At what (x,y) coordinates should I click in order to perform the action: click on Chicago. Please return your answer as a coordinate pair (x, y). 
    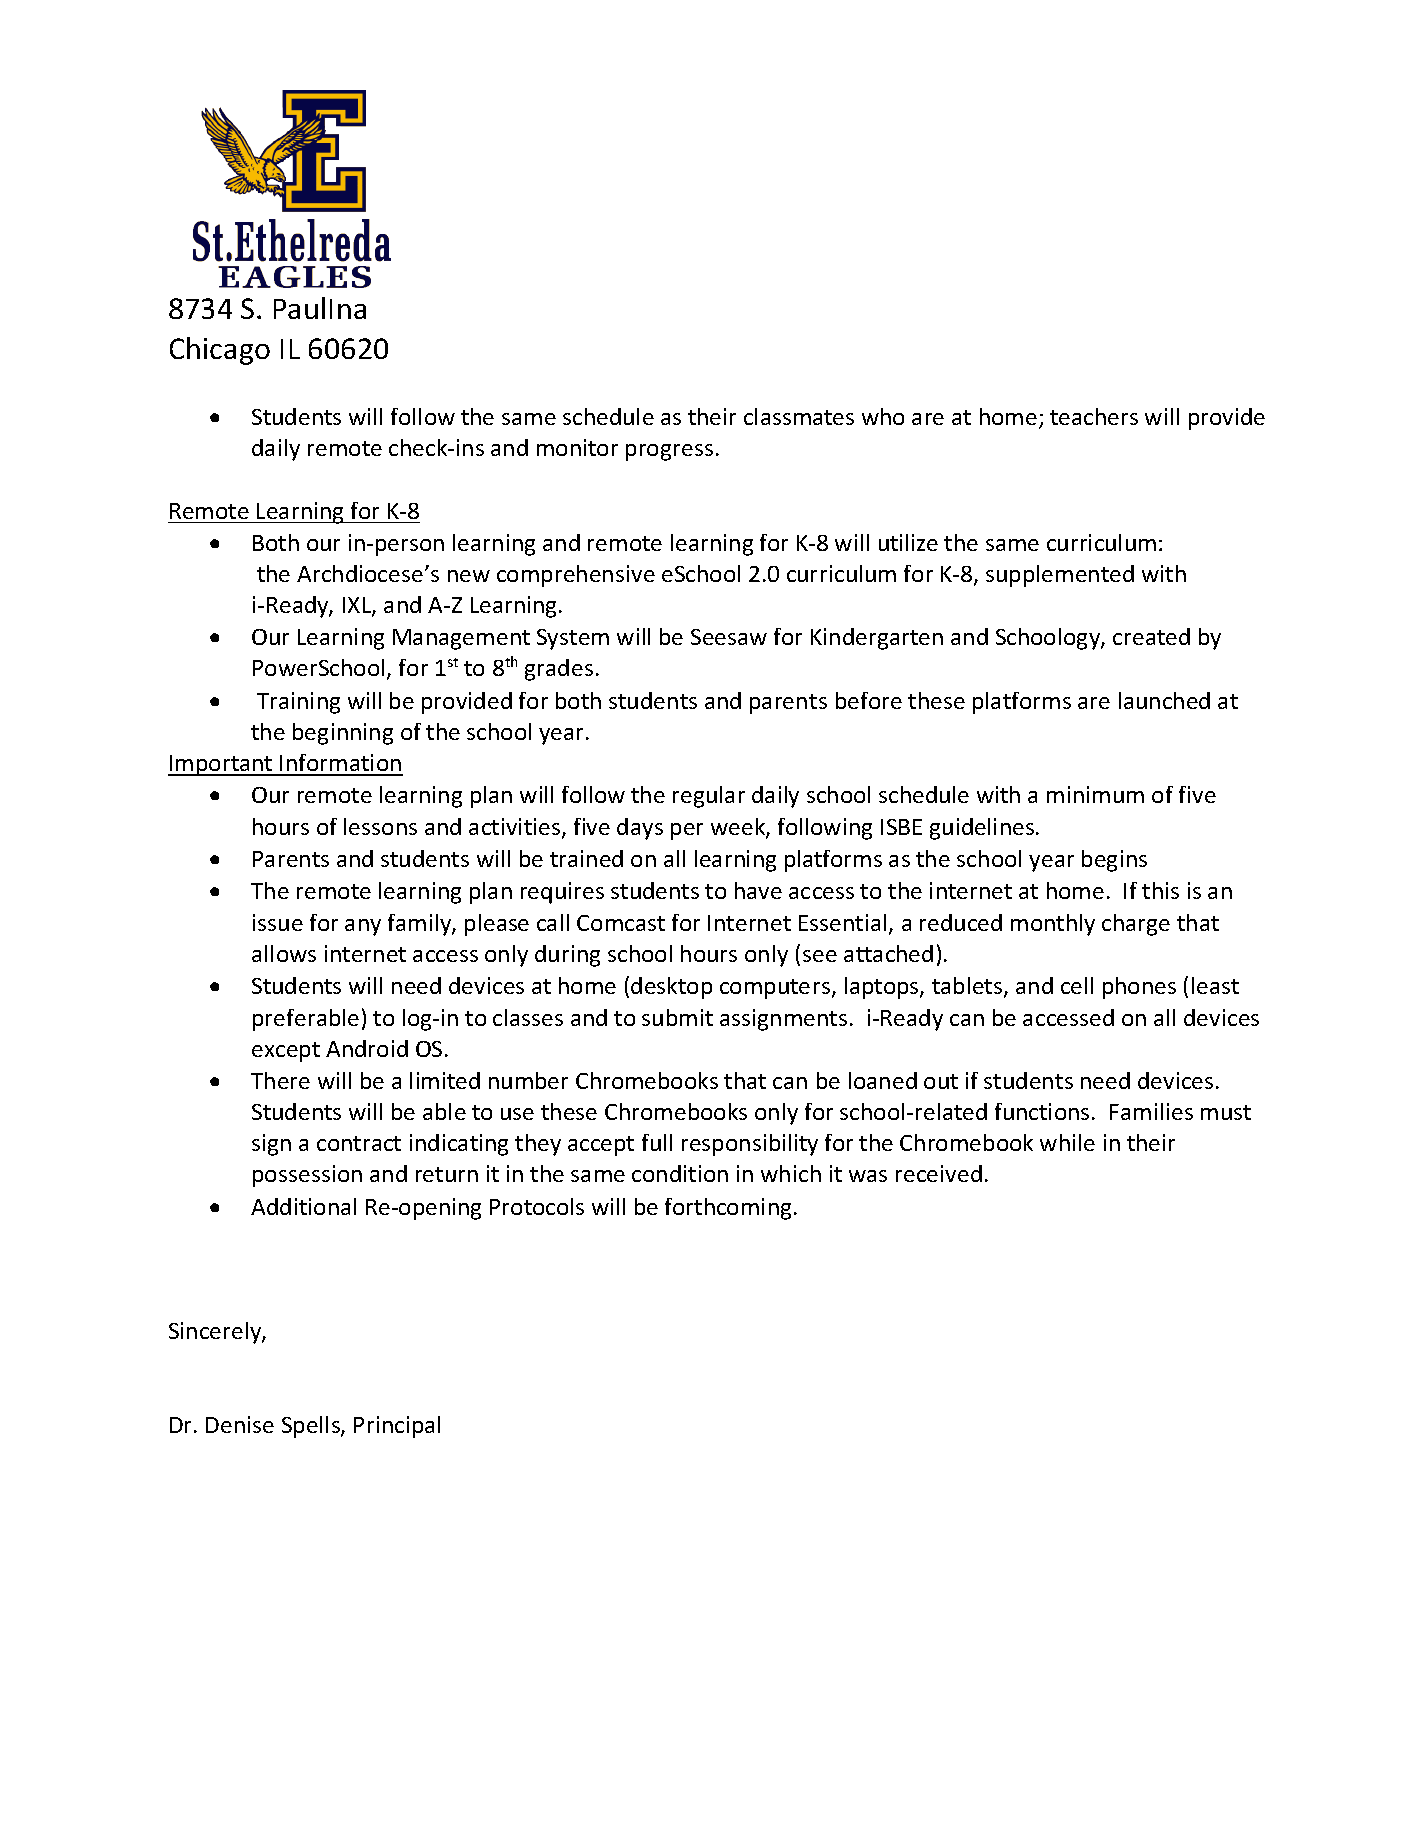
    Looking at the image, I should click on (220, 351).
